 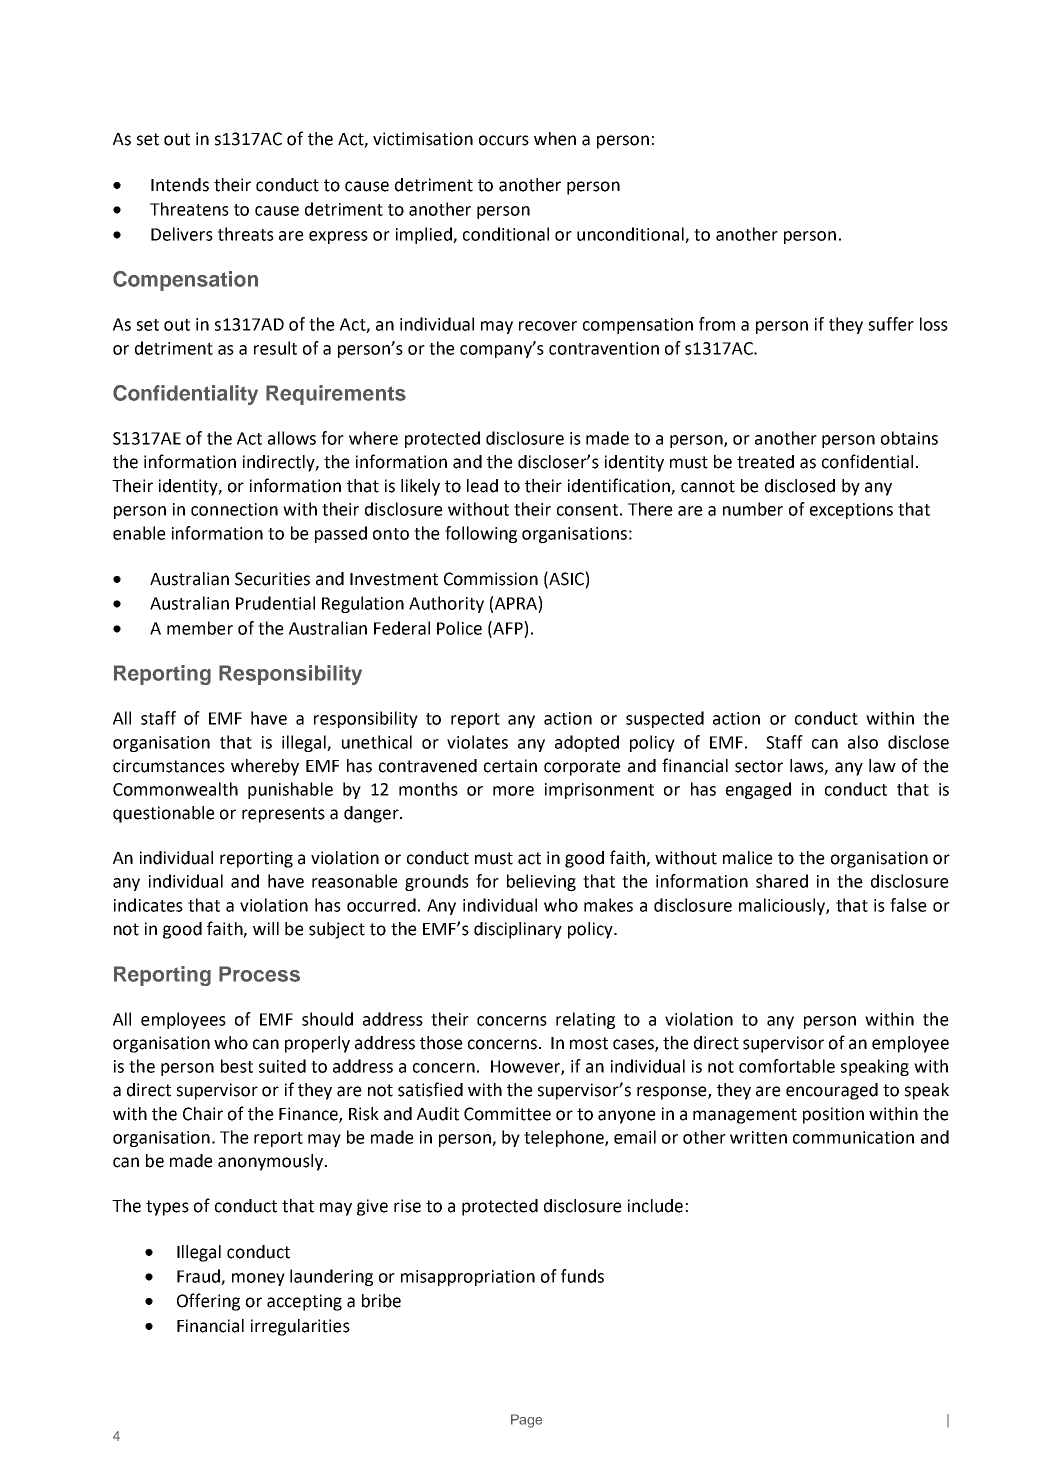 What do you see at coordinates (290, 790) in the image?
I see `punishable` at bounding box center [290, 790].
